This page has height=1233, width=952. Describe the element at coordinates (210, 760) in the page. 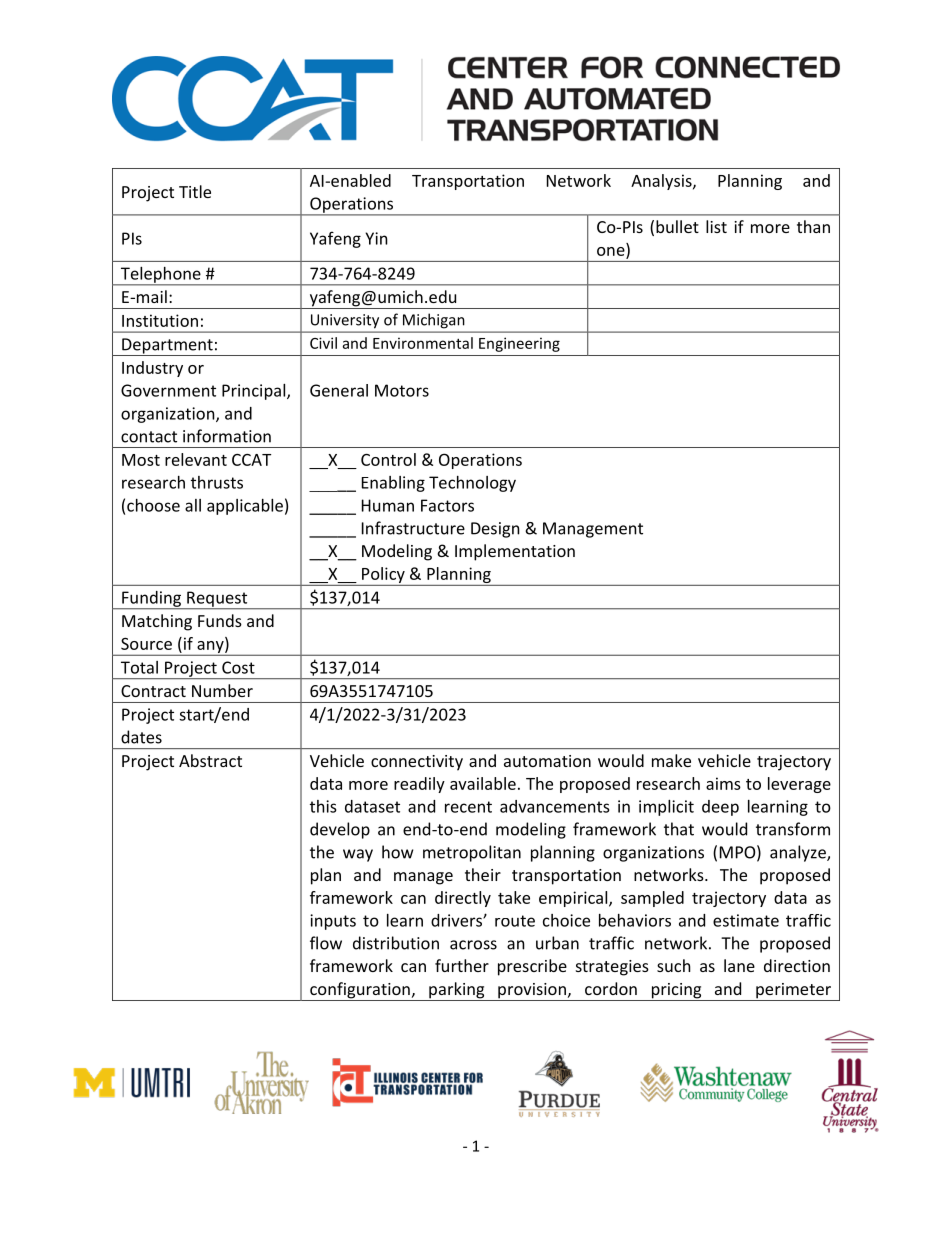

I see `Abstract` at that location.
